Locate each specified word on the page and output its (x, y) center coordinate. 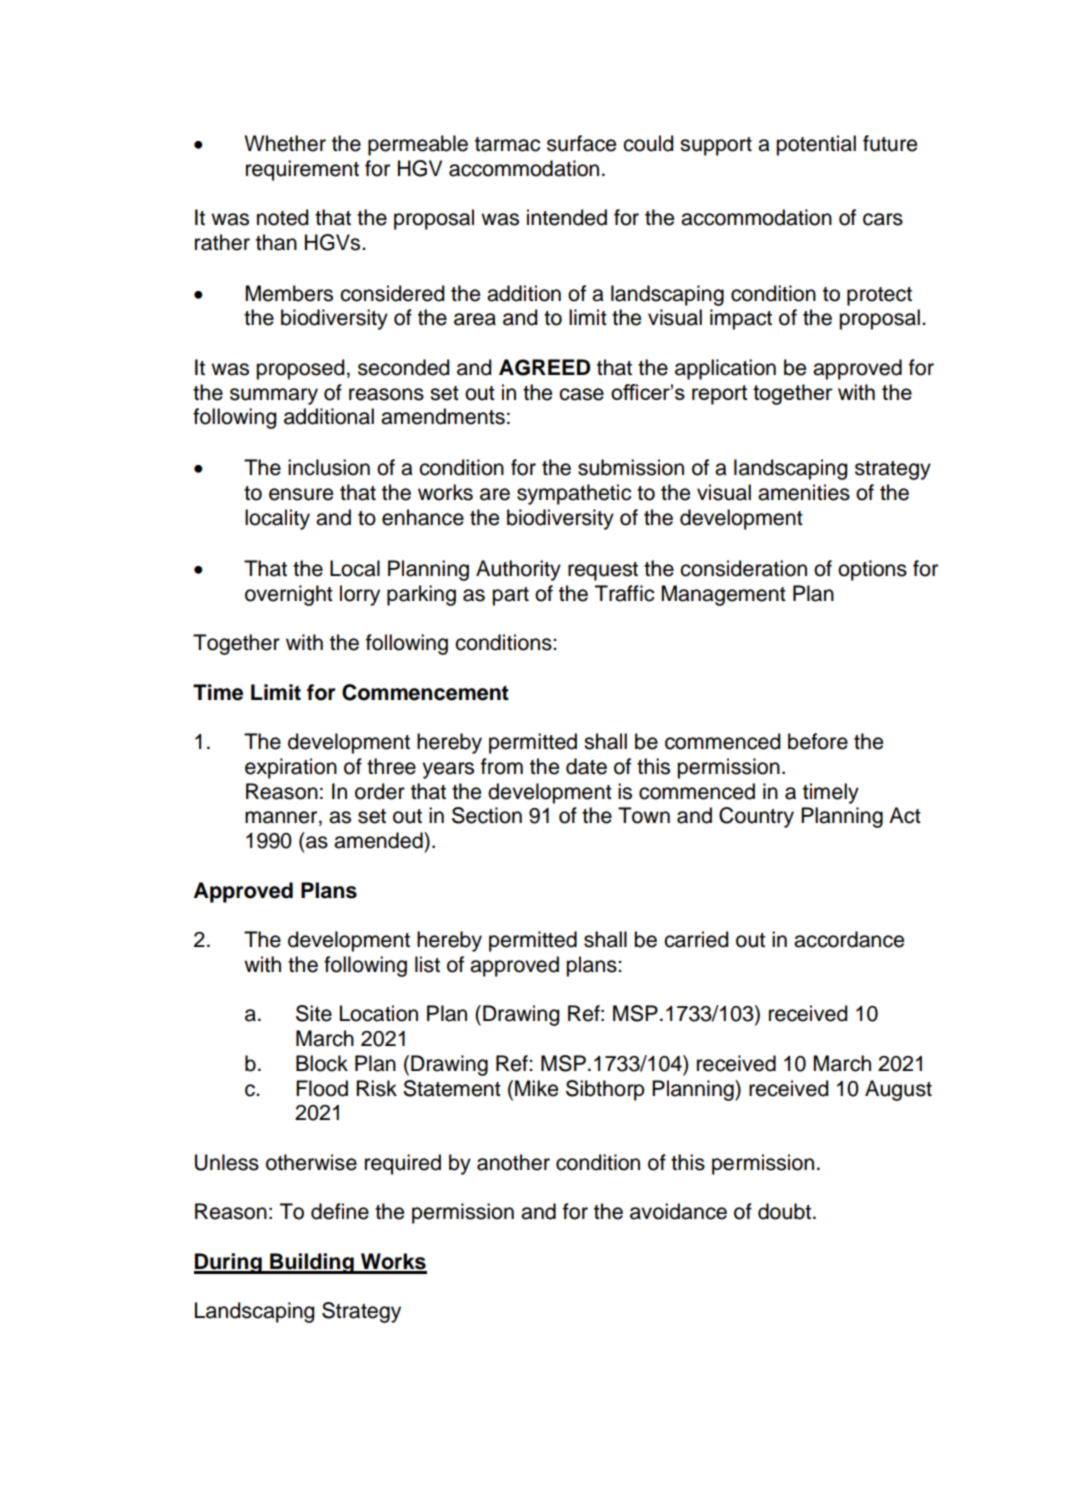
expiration (291, 768)
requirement (302, 170)
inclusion (329, 467)
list (427, 964)
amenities (804, 492)
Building (312, 1263)
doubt (784, 1211)
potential (816, 145)
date (586, 766)
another (513, 1162)
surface (581, 143)
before (818, 741)
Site (314, 1013)
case (581, 394)
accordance (849, 939)
